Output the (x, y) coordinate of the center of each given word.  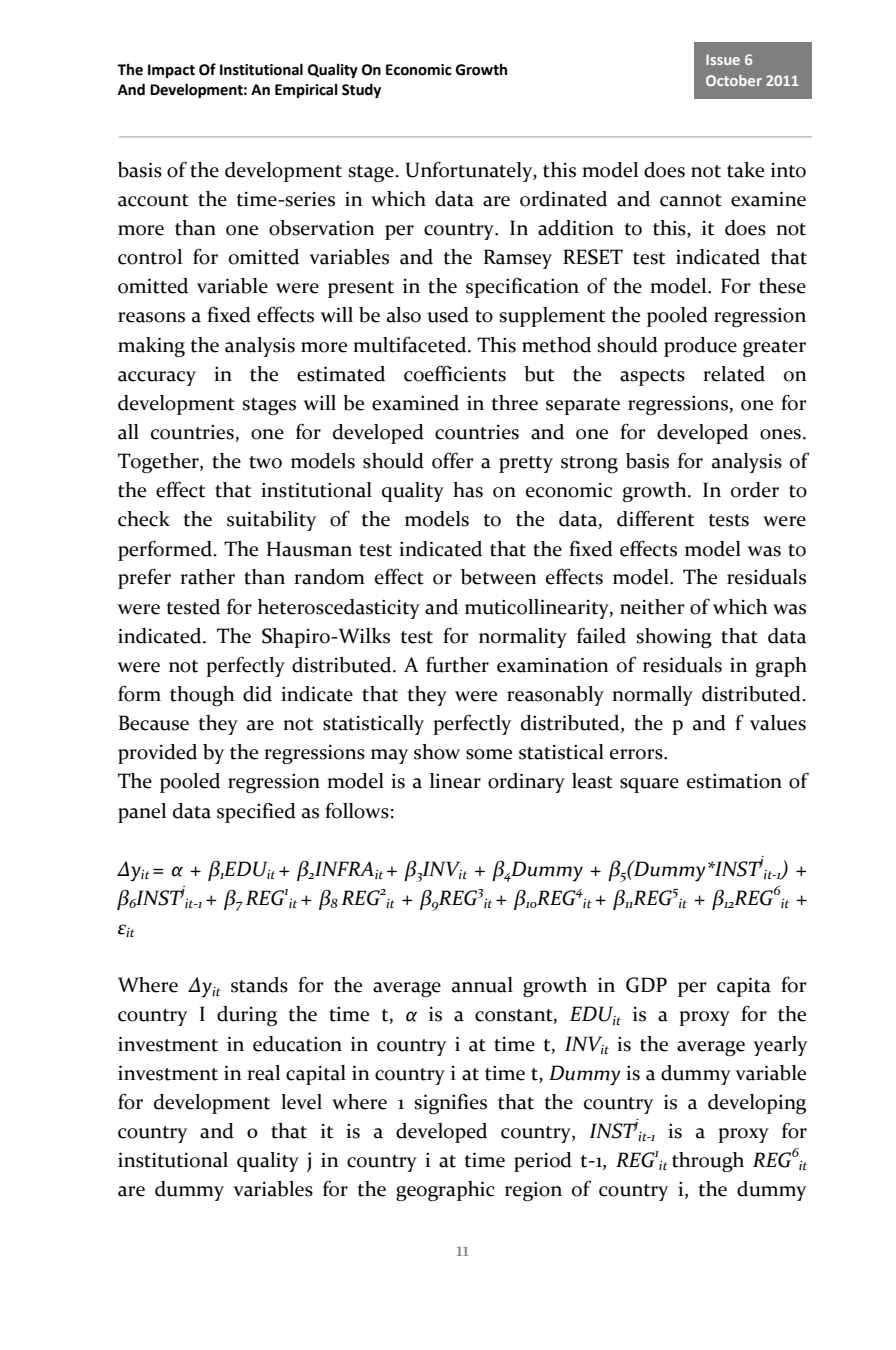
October (734, 80)
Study (361, 90)
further (457, 664)
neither (652, 607)
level (301, 1102)
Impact (171, 71)
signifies (450, 1104)
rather (207, 577)
